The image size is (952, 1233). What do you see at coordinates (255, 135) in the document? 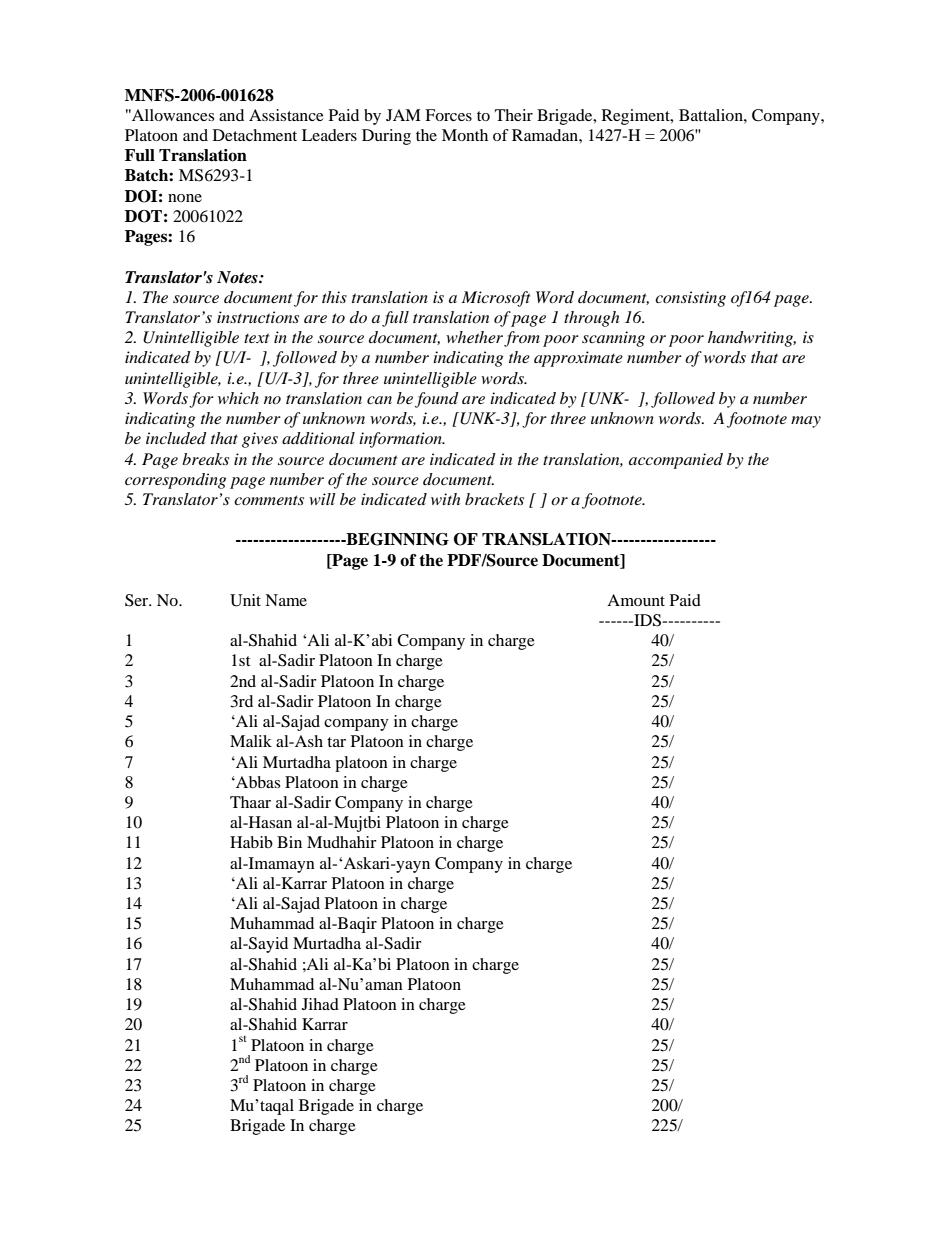
I see `Detachment` at bounding box center [255, 135].
